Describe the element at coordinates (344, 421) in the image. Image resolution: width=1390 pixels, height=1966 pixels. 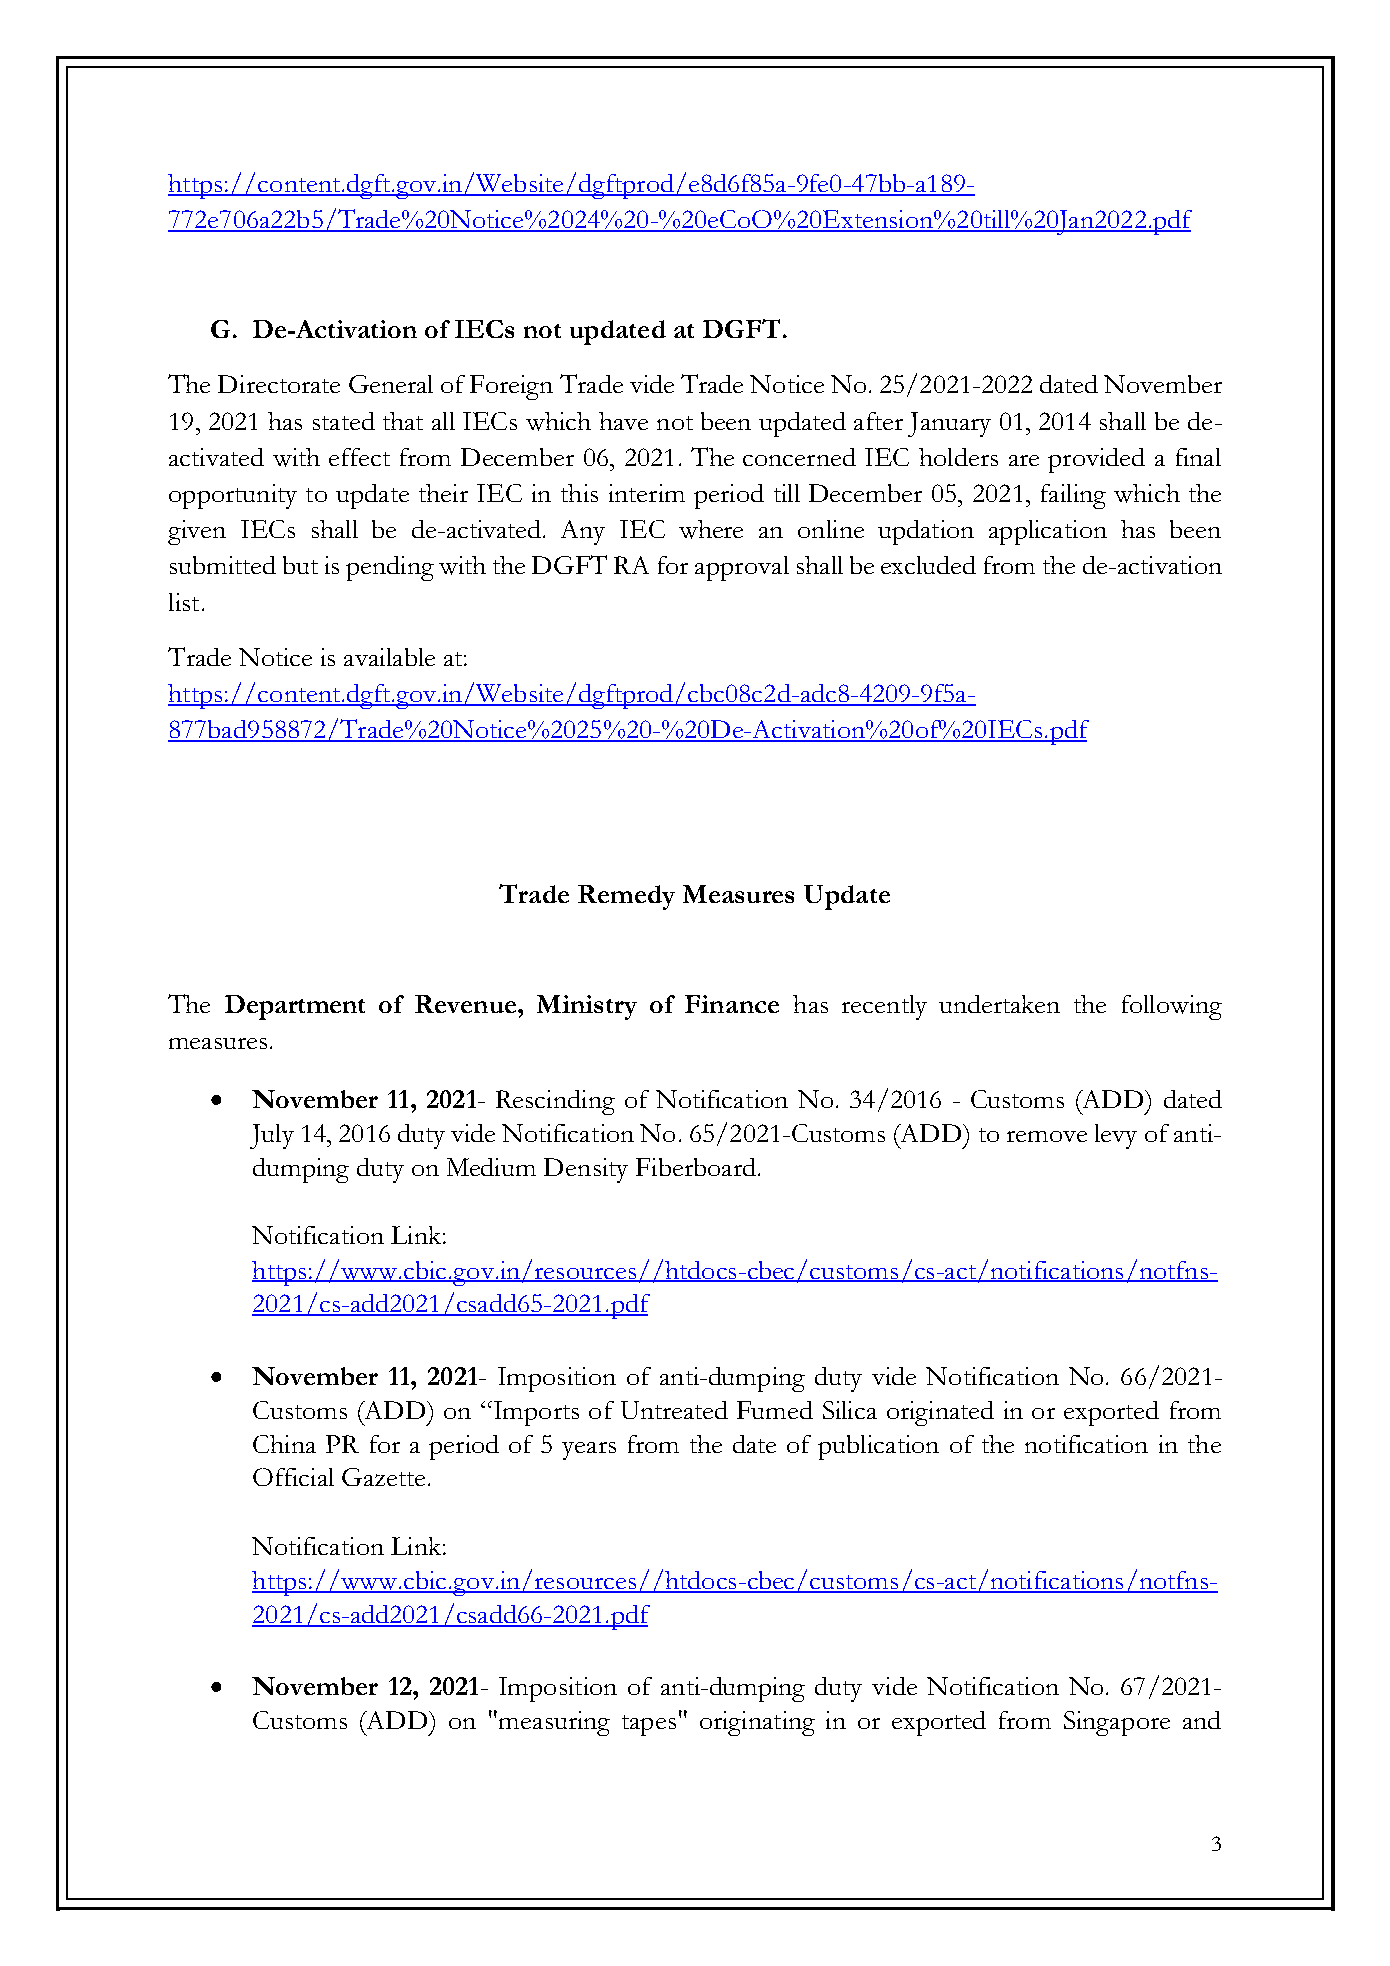
I see `stated` at that location.
